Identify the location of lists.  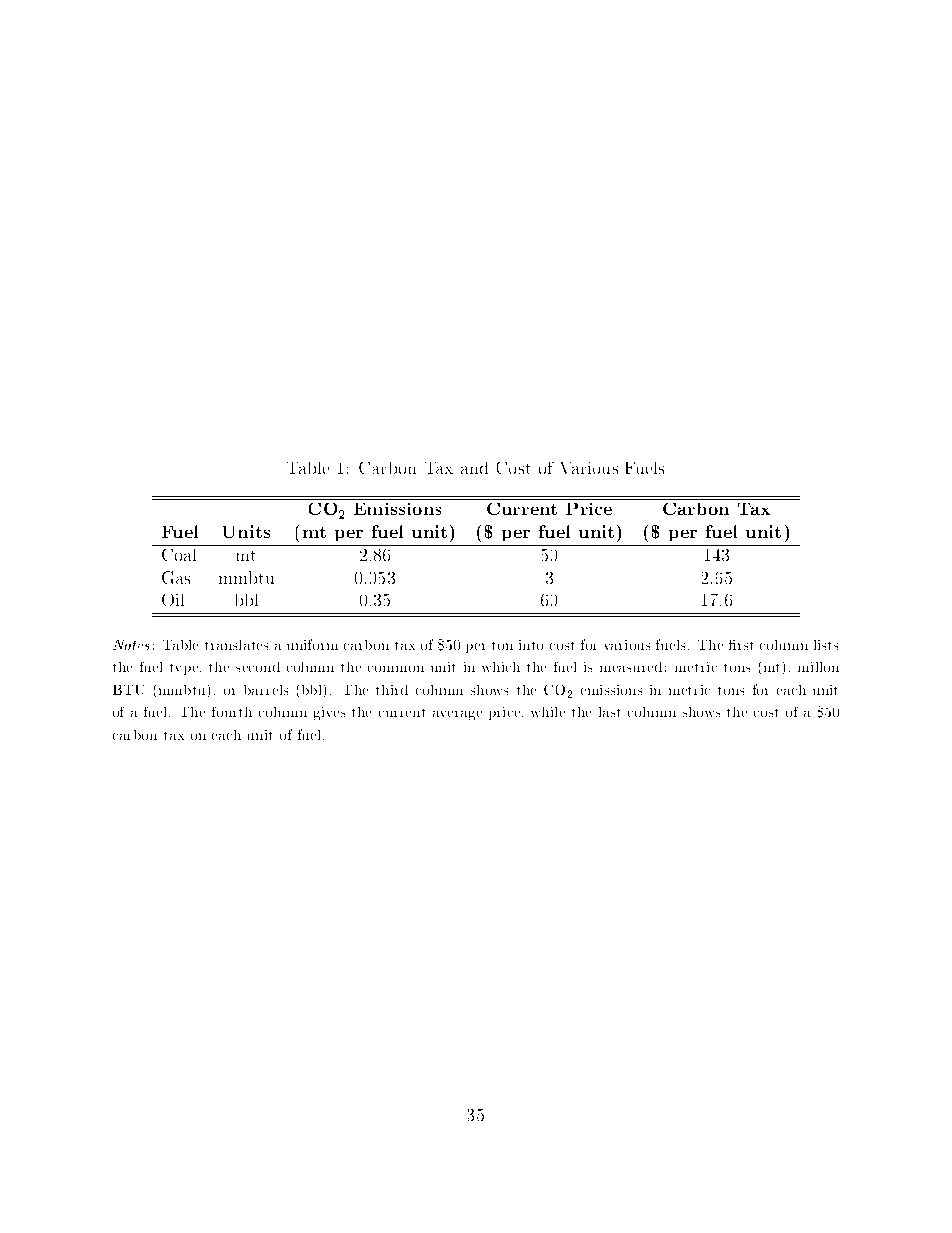
(826, 645).
